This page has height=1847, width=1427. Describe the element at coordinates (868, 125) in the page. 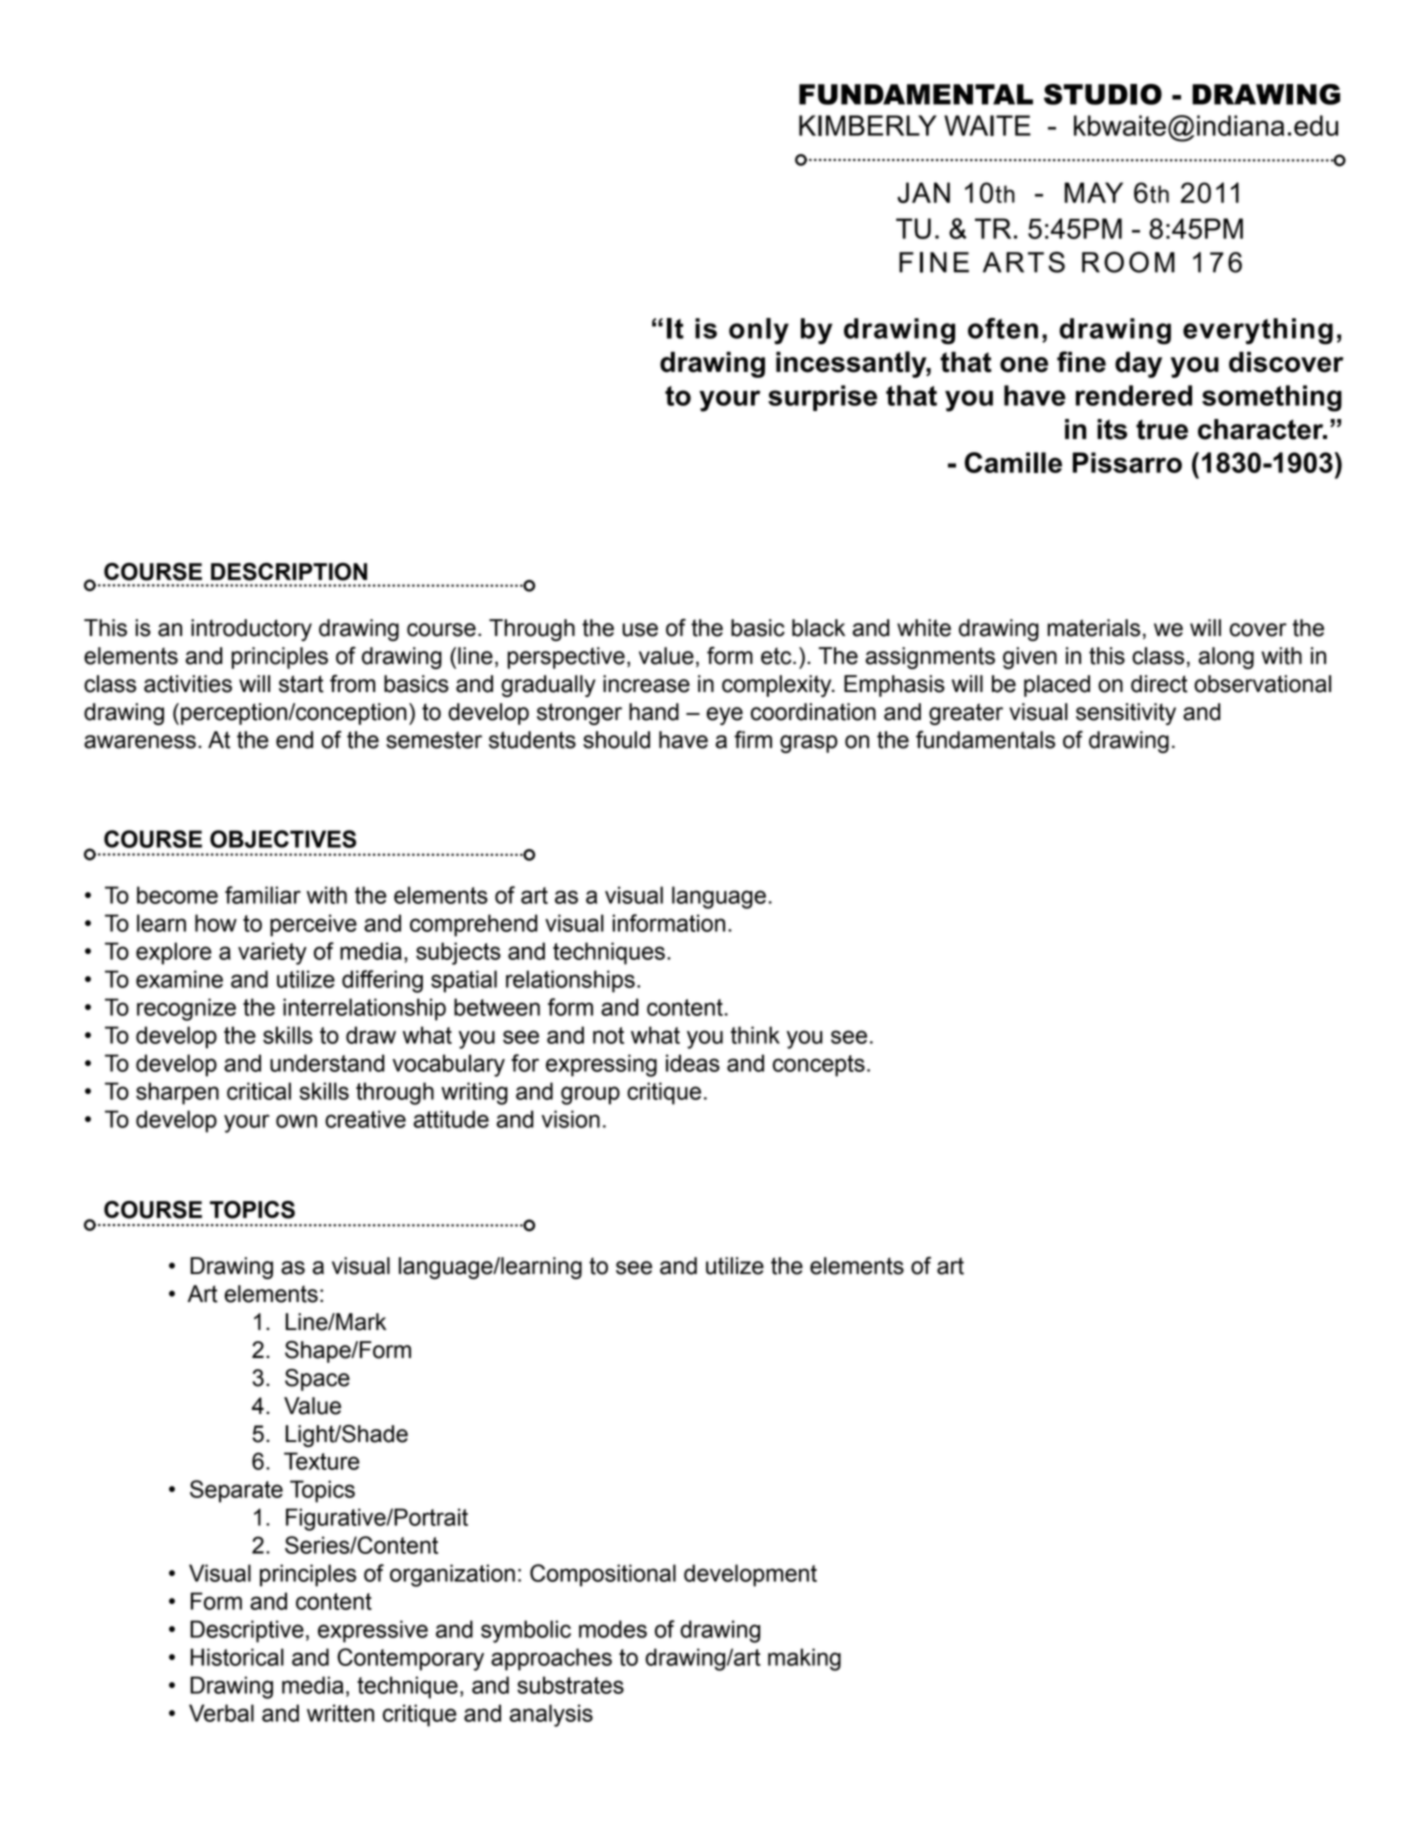

I see `KIMBERLY` at that location.
